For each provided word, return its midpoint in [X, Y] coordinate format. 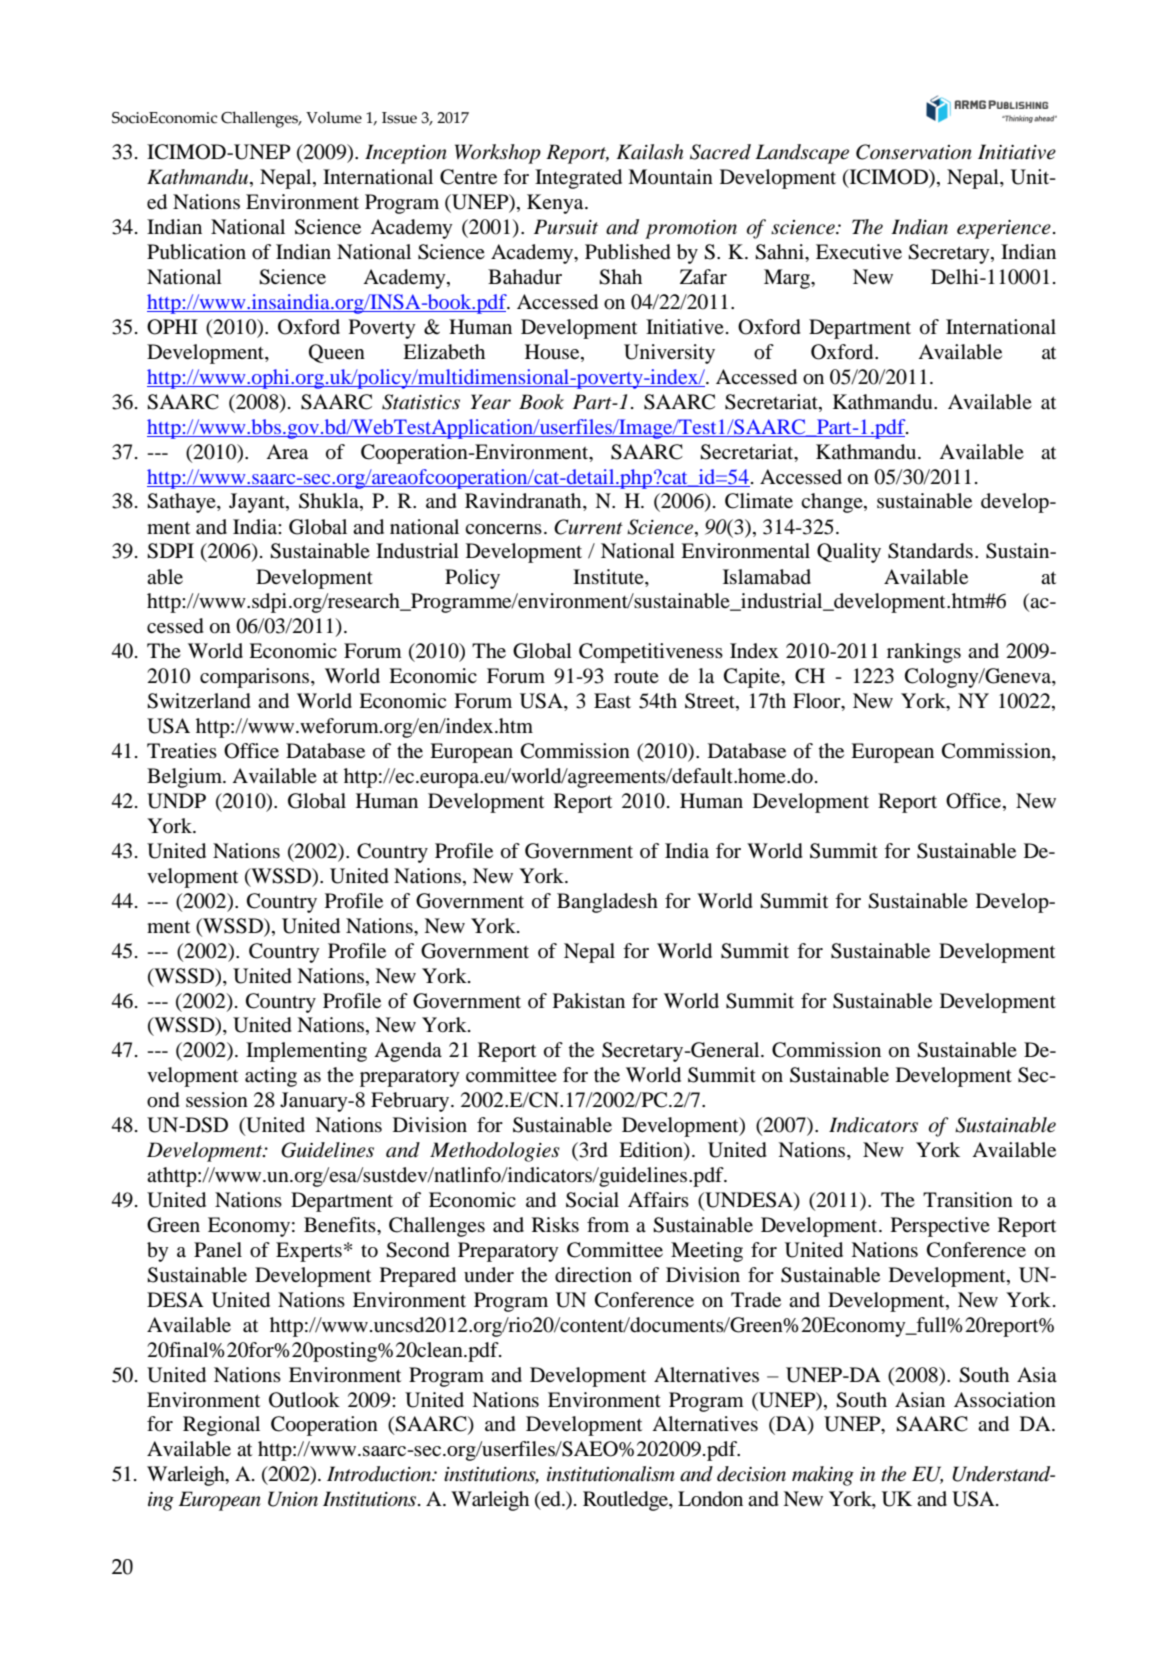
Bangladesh [607, 903]
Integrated [578, 179]
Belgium [186, 778]
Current [588, 527]
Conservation [914, 152]
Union [293, 1499]
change [833, 503]
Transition [968, 1200]
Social [592, 1200]
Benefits [341, 1224]
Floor [818, 702]
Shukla [330, 502]
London [710, 1499]
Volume [334, 117]
